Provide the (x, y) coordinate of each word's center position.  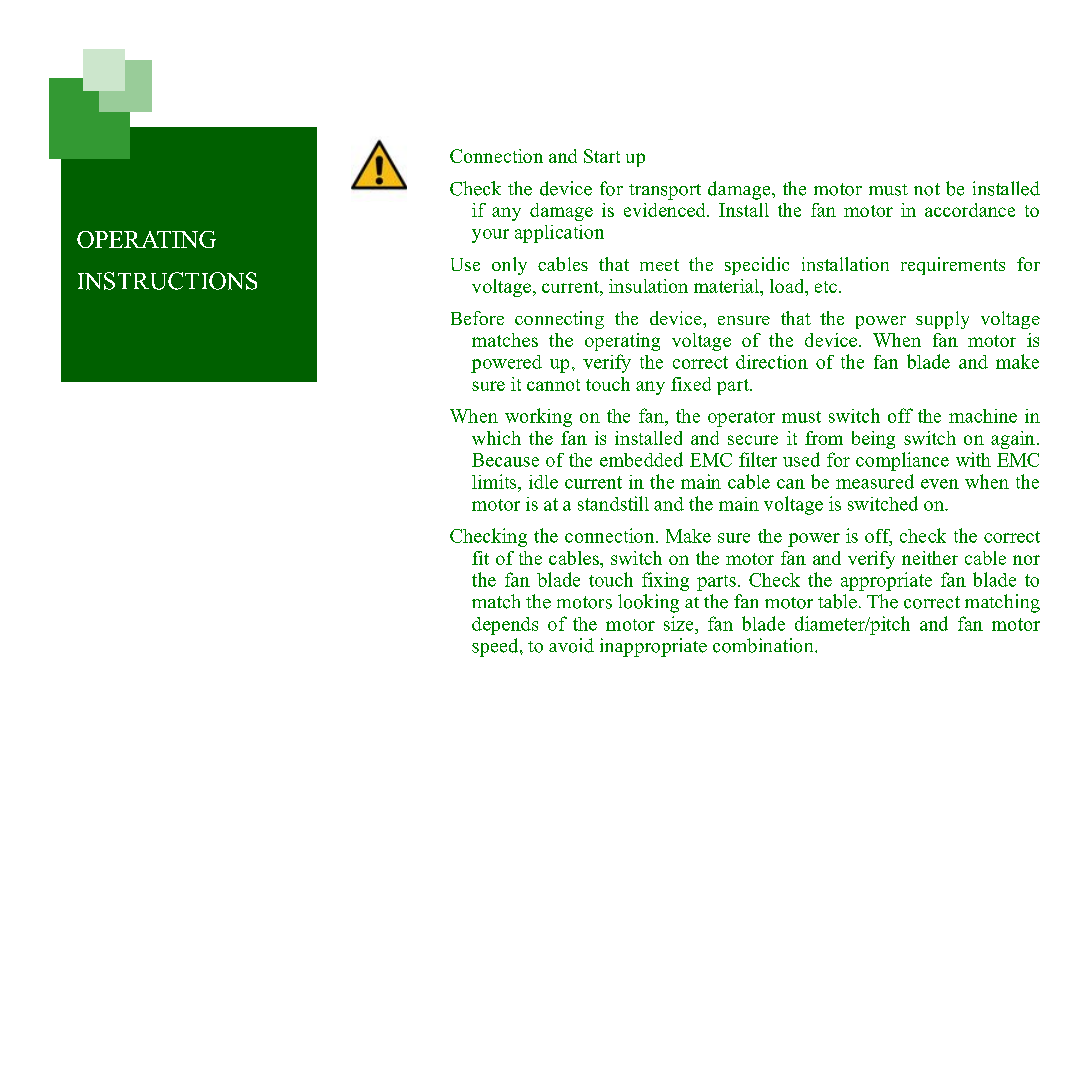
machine (983, 416)
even (940, 484)
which (496, 438)
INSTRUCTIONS (167, 281)
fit (480, 558)
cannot (553, 385)
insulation (648, 286)
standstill (613, 503)
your (490, 236)
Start (602, 156)
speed (496, 647)
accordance (970, 210)
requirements (953, 266)
